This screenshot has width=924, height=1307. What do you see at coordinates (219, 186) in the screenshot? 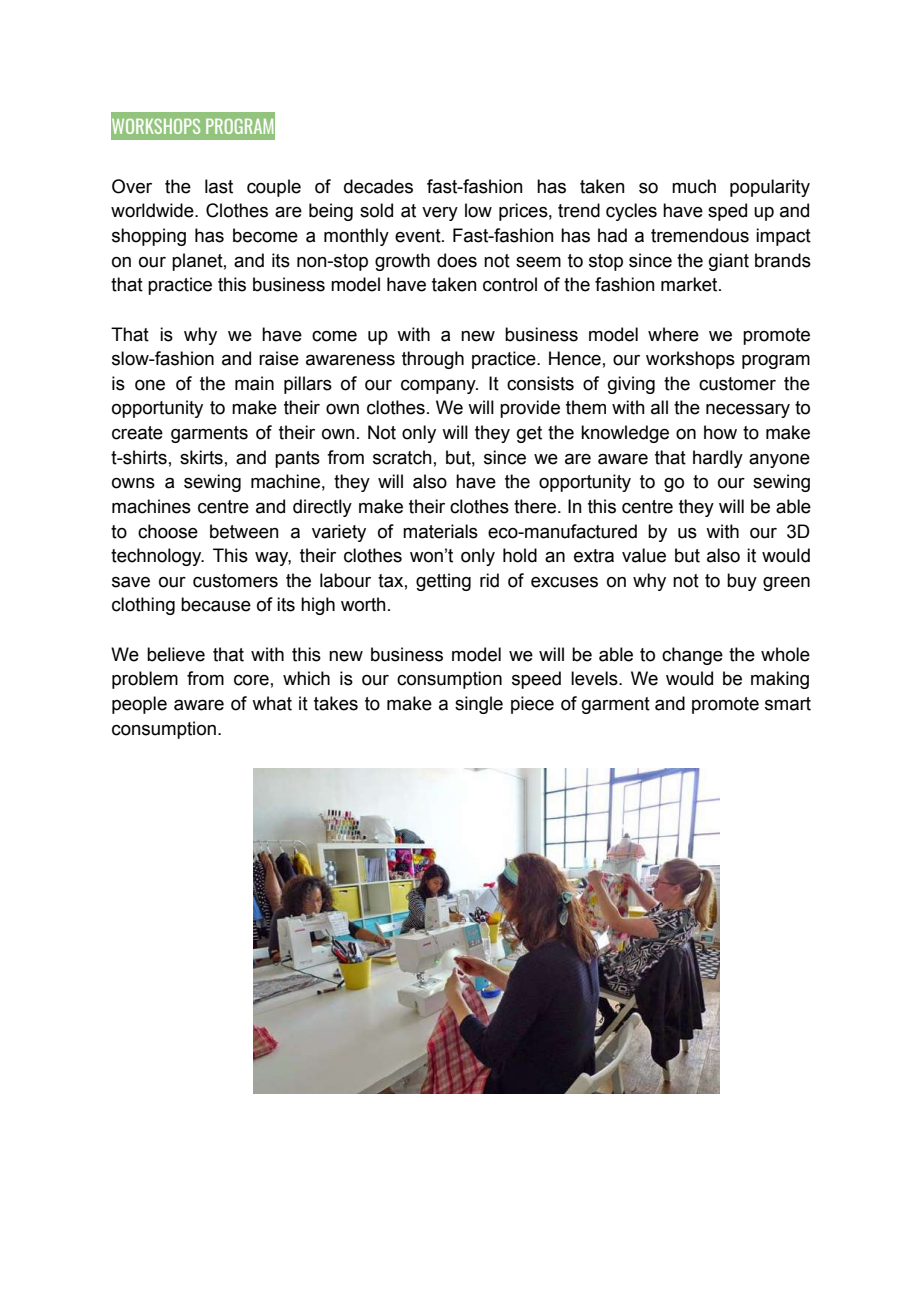
I see `last` at bounding box center [219, 186].
